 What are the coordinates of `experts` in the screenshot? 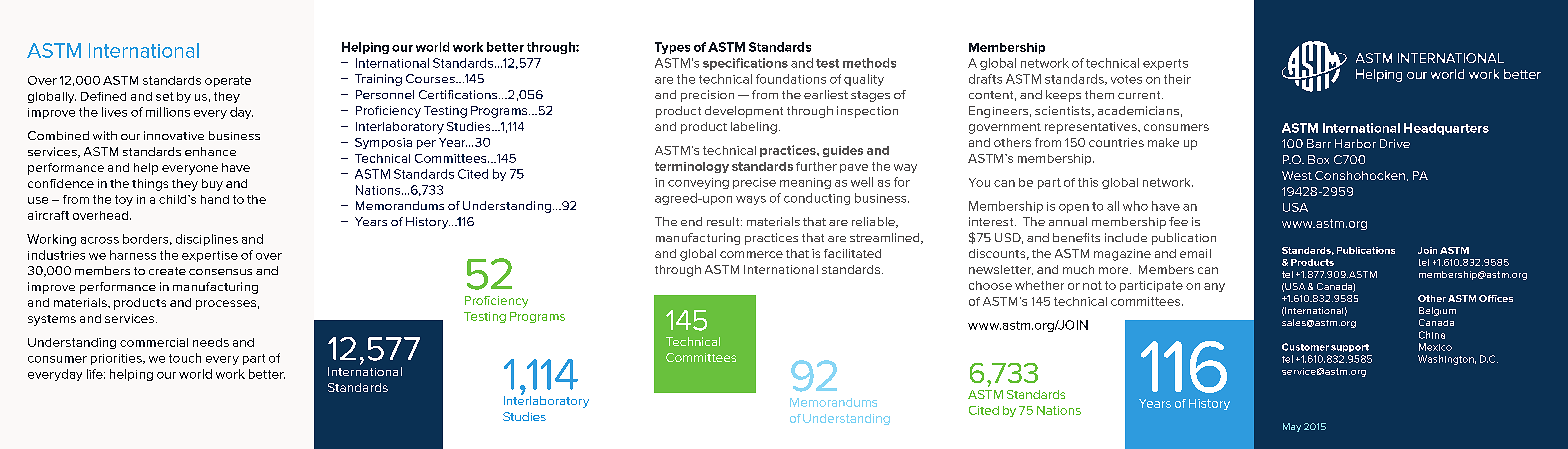 It's located at (1165, 64).
